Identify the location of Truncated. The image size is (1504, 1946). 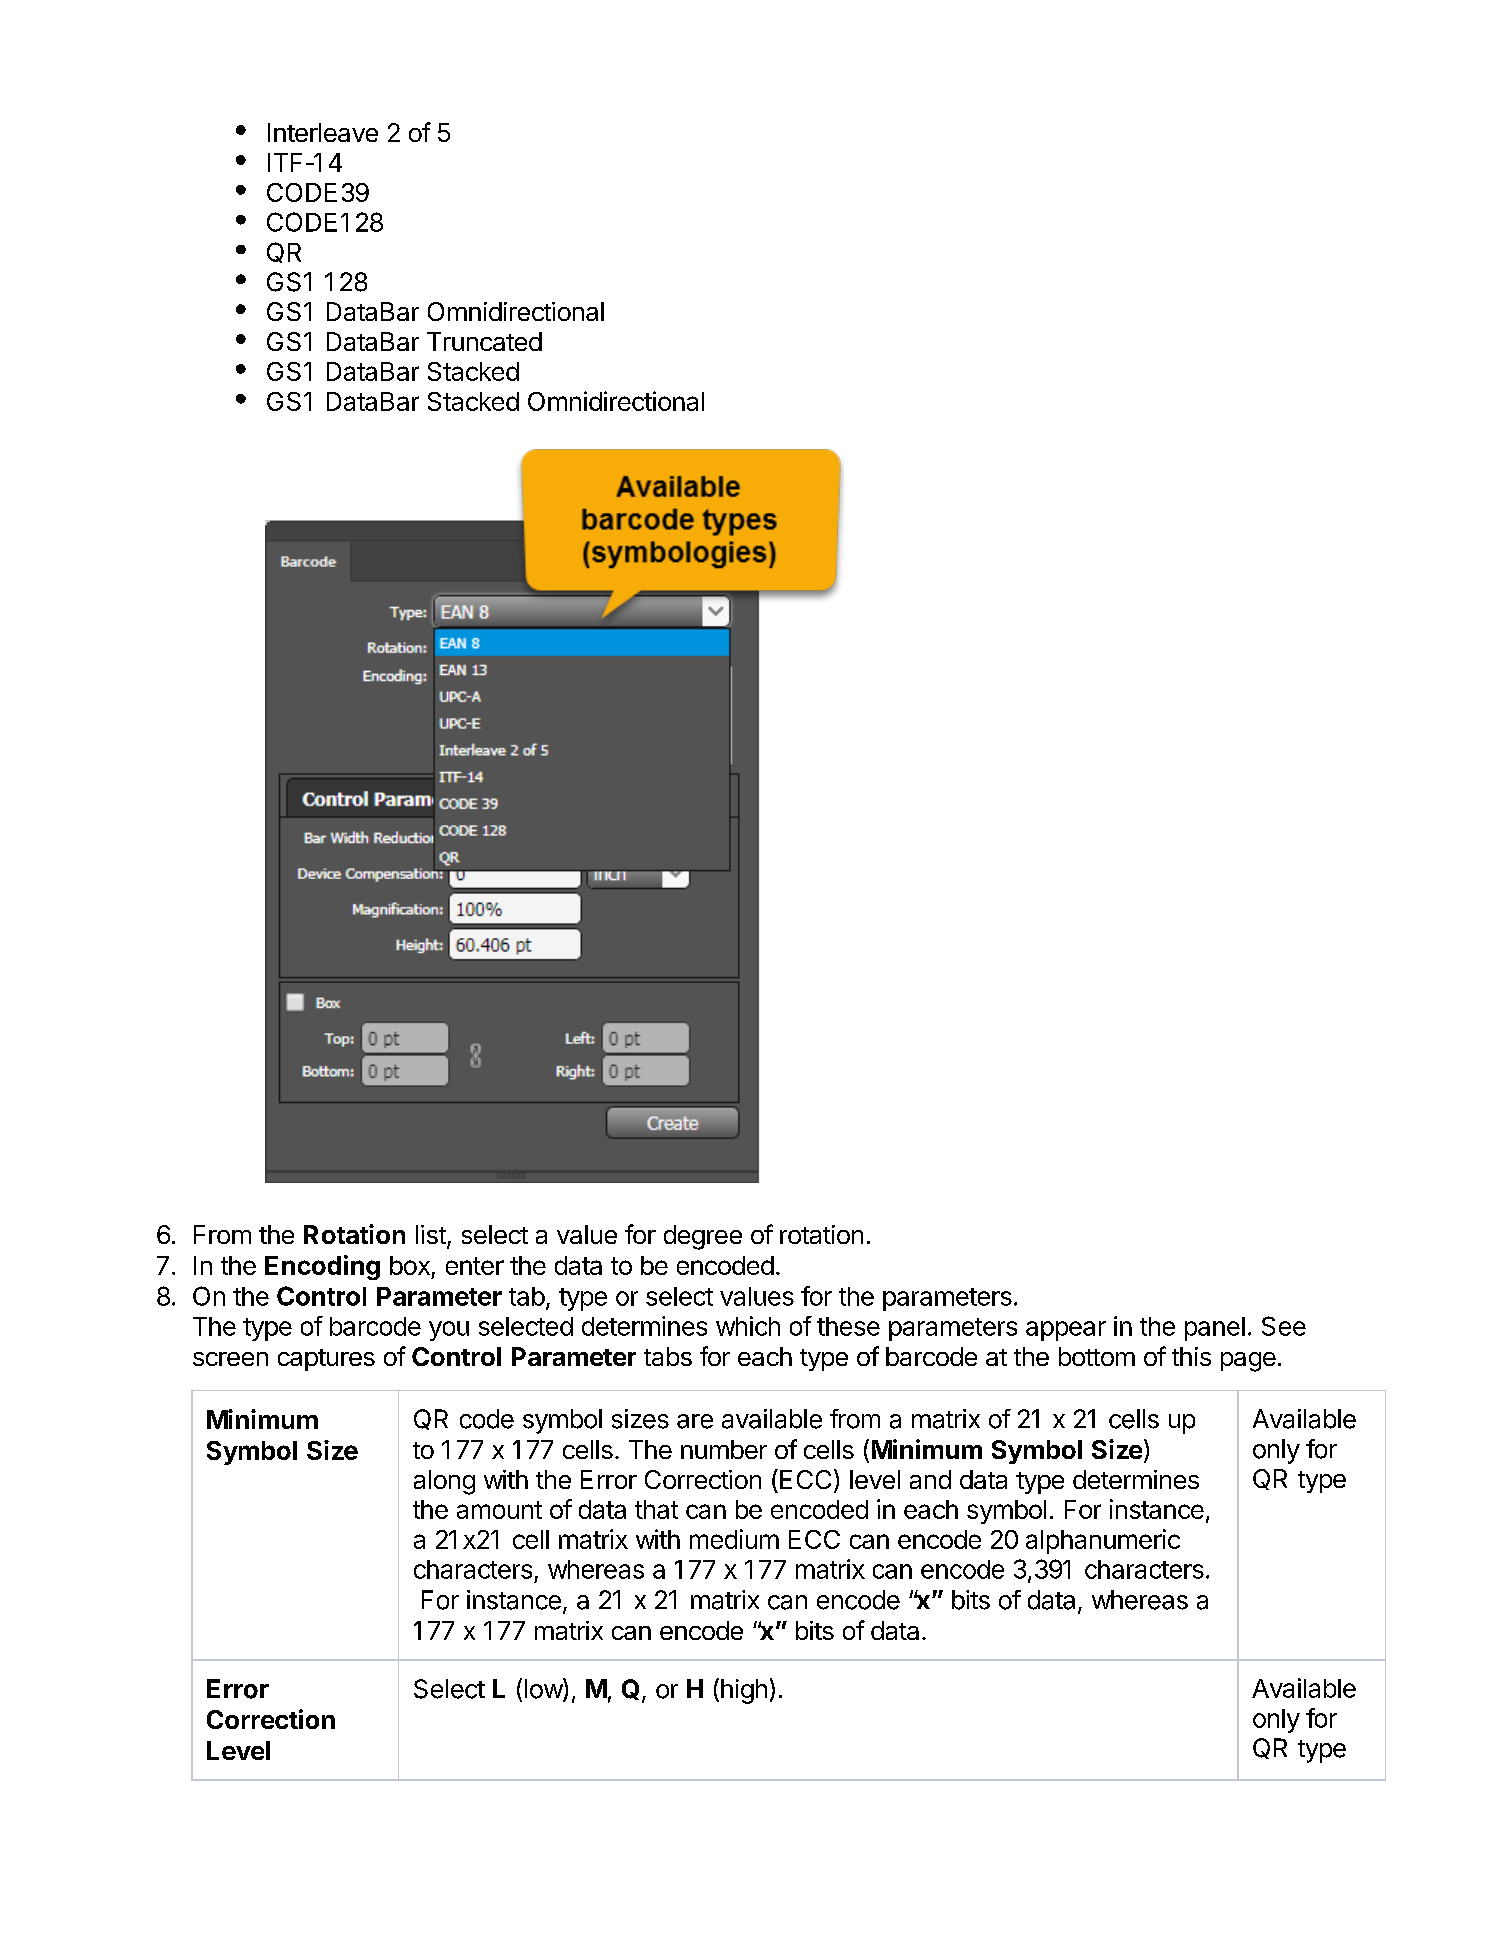
(484, 341).
